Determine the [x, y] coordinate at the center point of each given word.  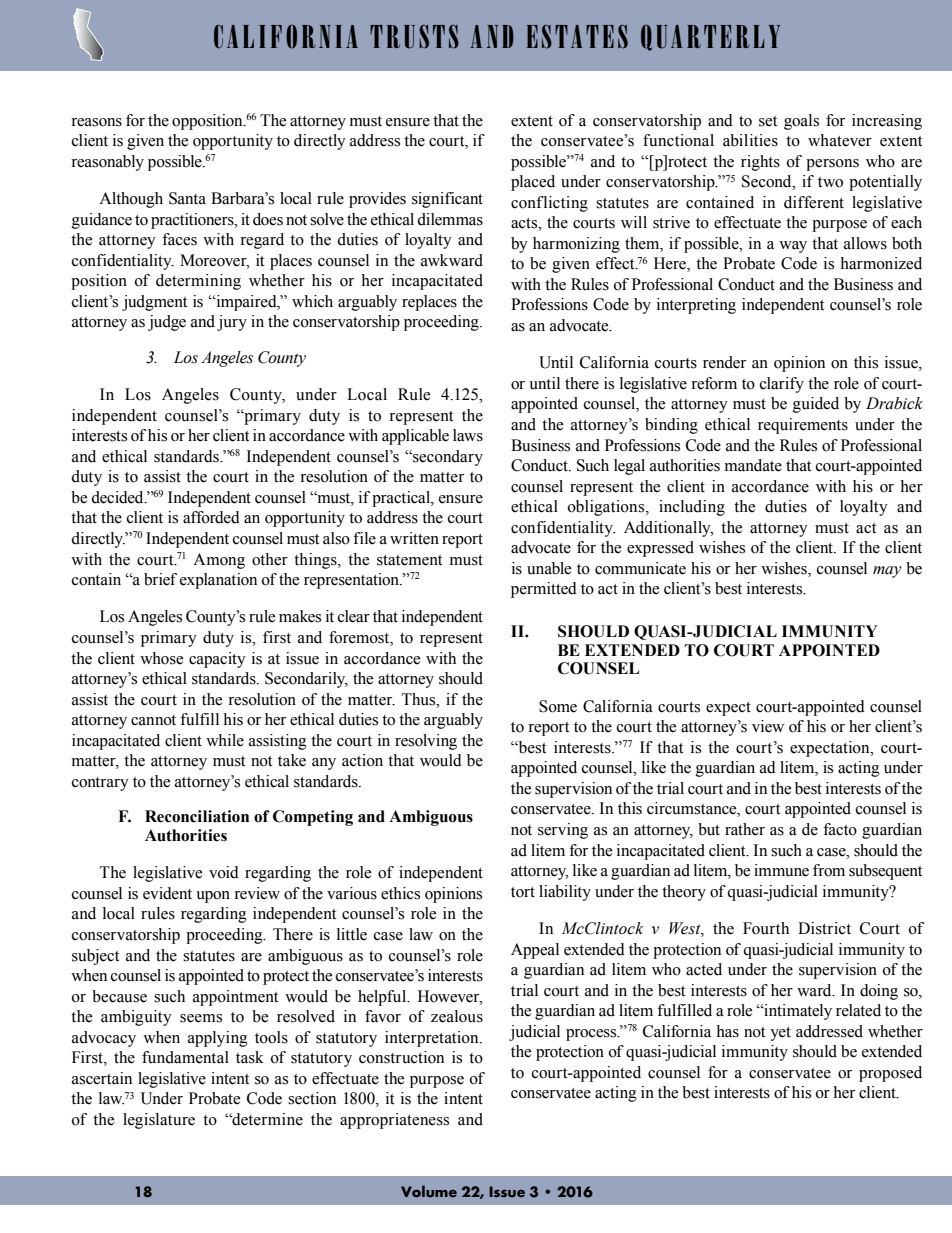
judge [167, 323]
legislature [159, 1121]
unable [549, 568]
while [225, 740]
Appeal [535, 951]
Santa [187, 198]
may [887, 572]
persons [832, 165]
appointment [235, 998]
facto [840, 829]
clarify [782, 385]
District [824, 928]
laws [468, 435]
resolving [426, 742]
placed [533, 183]
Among [219, 561]
